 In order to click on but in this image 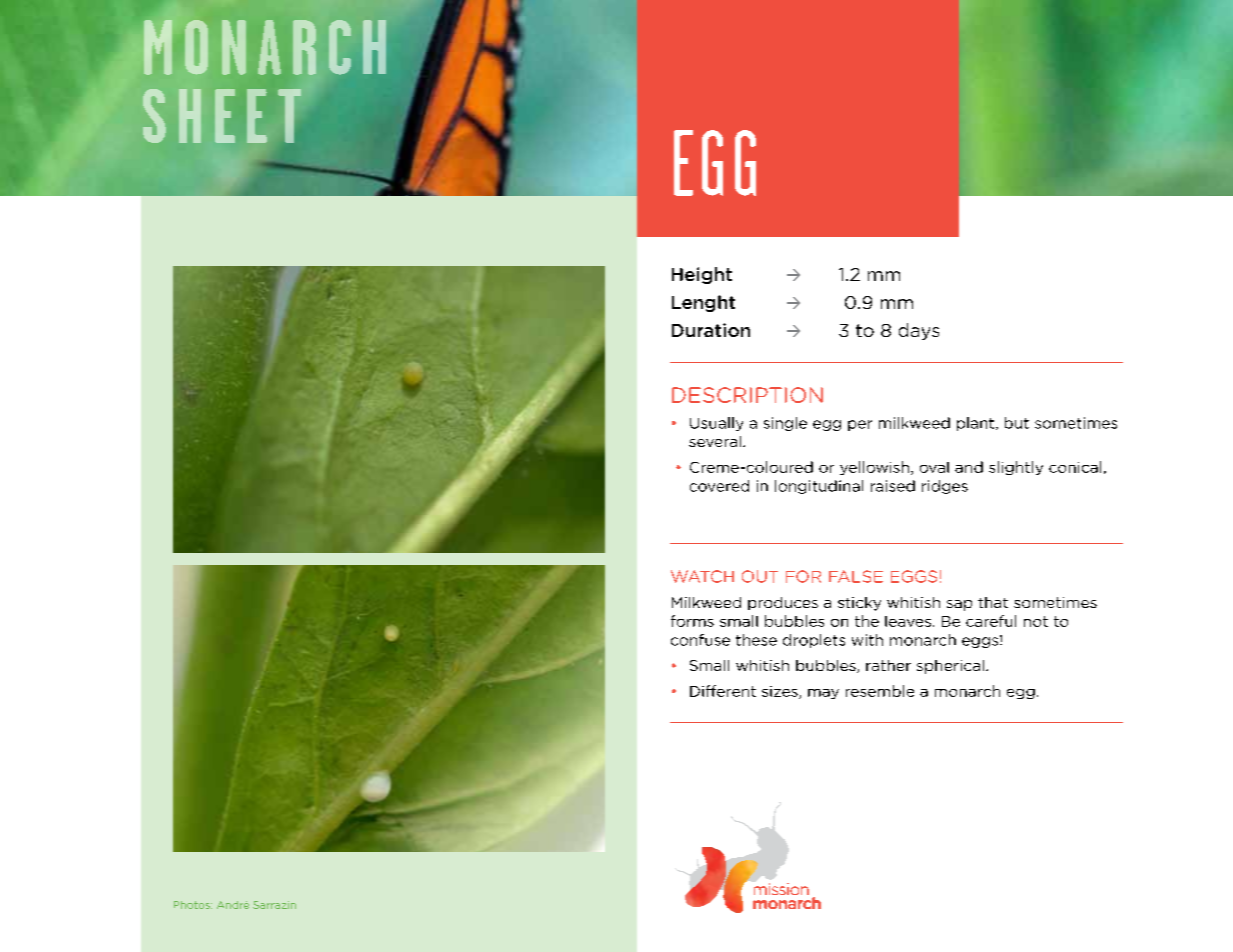, I will do `click(1017, 423)`.
